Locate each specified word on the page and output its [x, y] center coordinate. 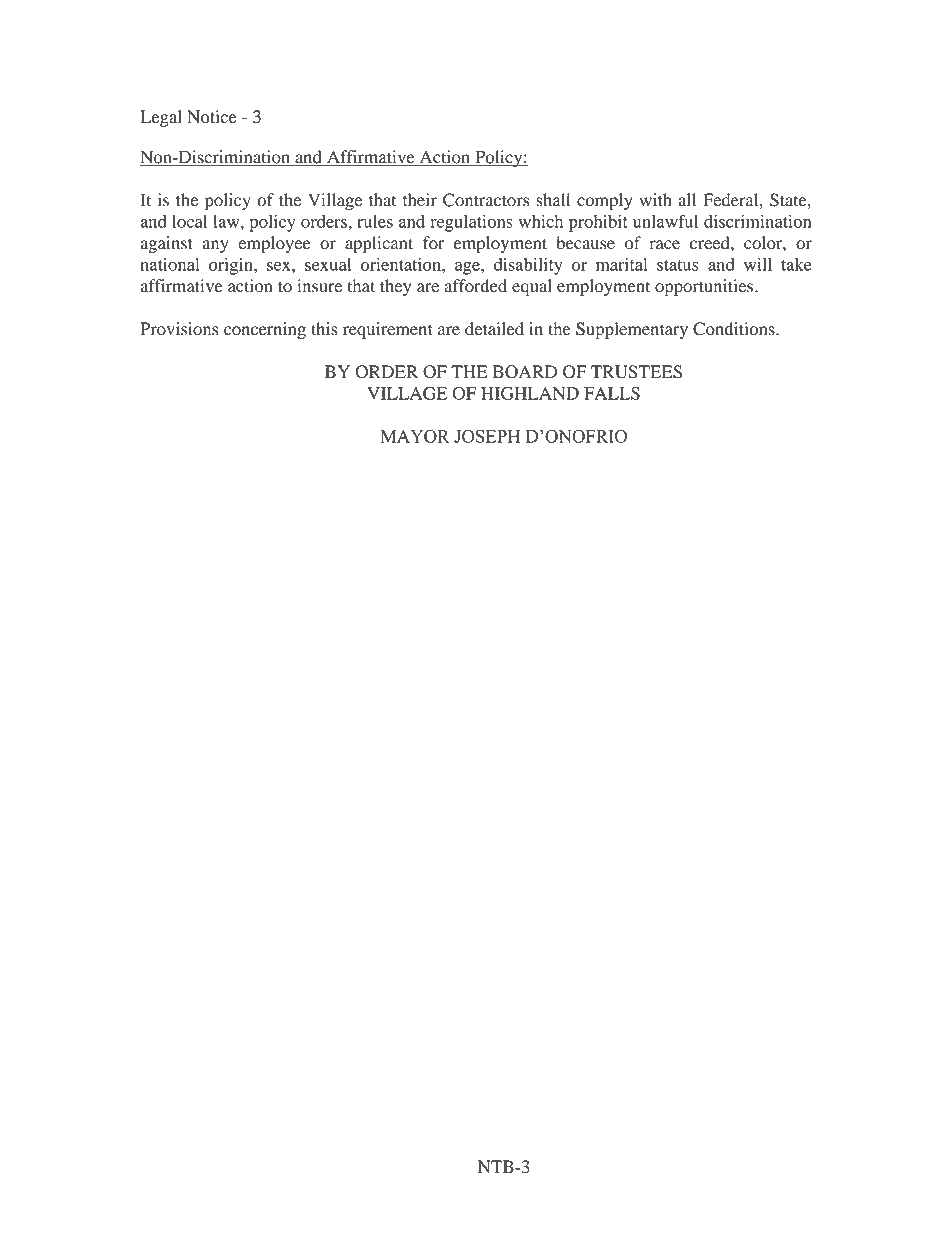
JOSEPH [487, 436]
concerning [265, 330]
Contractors [486, 200]
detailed [494, 329]
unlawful [665, 221]
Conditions [735, 329]
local [189, 221]
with [655, 200]
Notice [212, 117]
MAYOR [415, 436]
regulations [471, 223]
